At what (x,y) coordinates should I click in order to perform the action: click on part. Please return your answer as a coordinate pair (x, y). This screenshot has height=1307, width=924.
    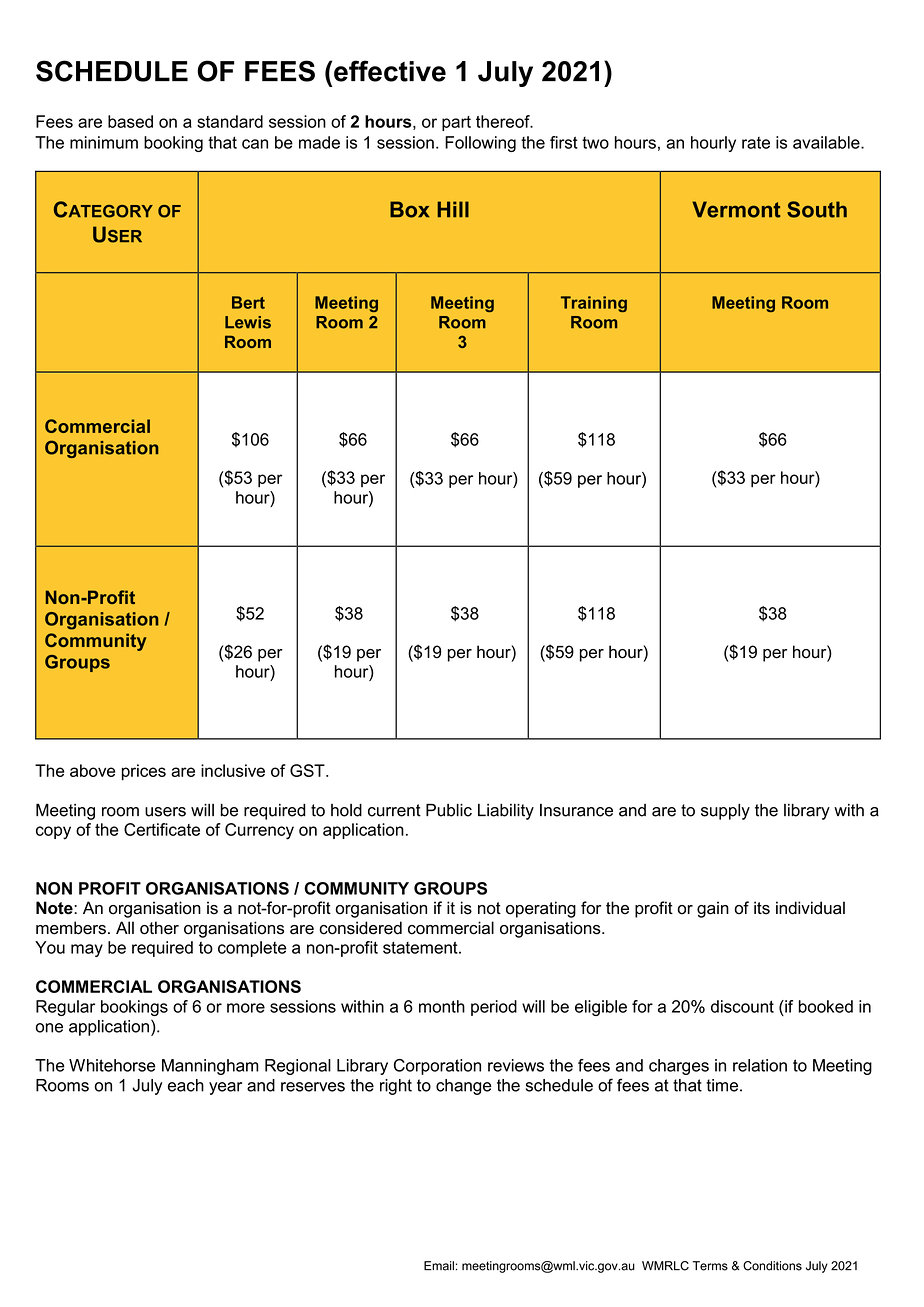
    Looking at the image, I should click on (456, 123).
